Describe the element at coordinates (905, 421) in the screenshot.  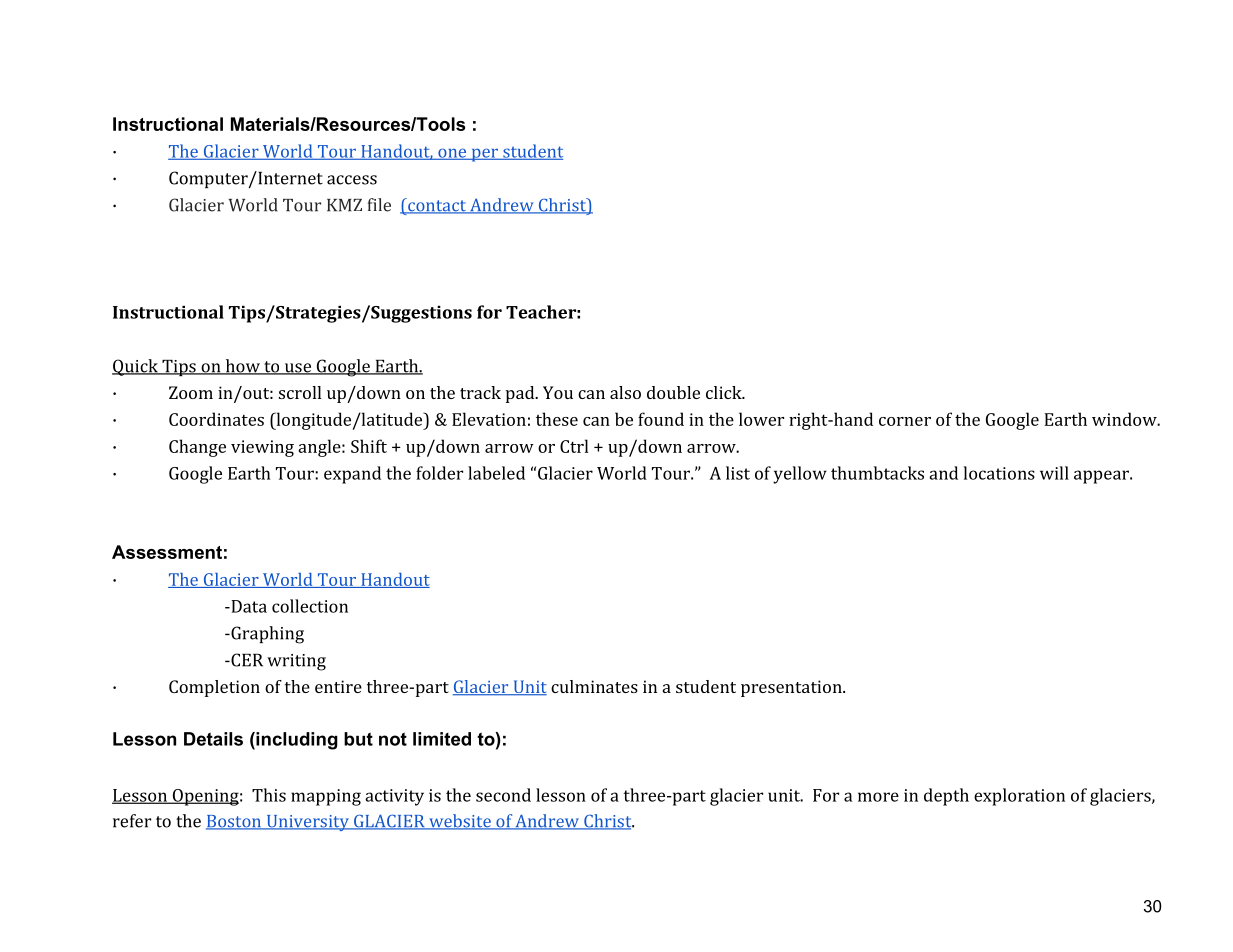
I see `corner` at that location.
